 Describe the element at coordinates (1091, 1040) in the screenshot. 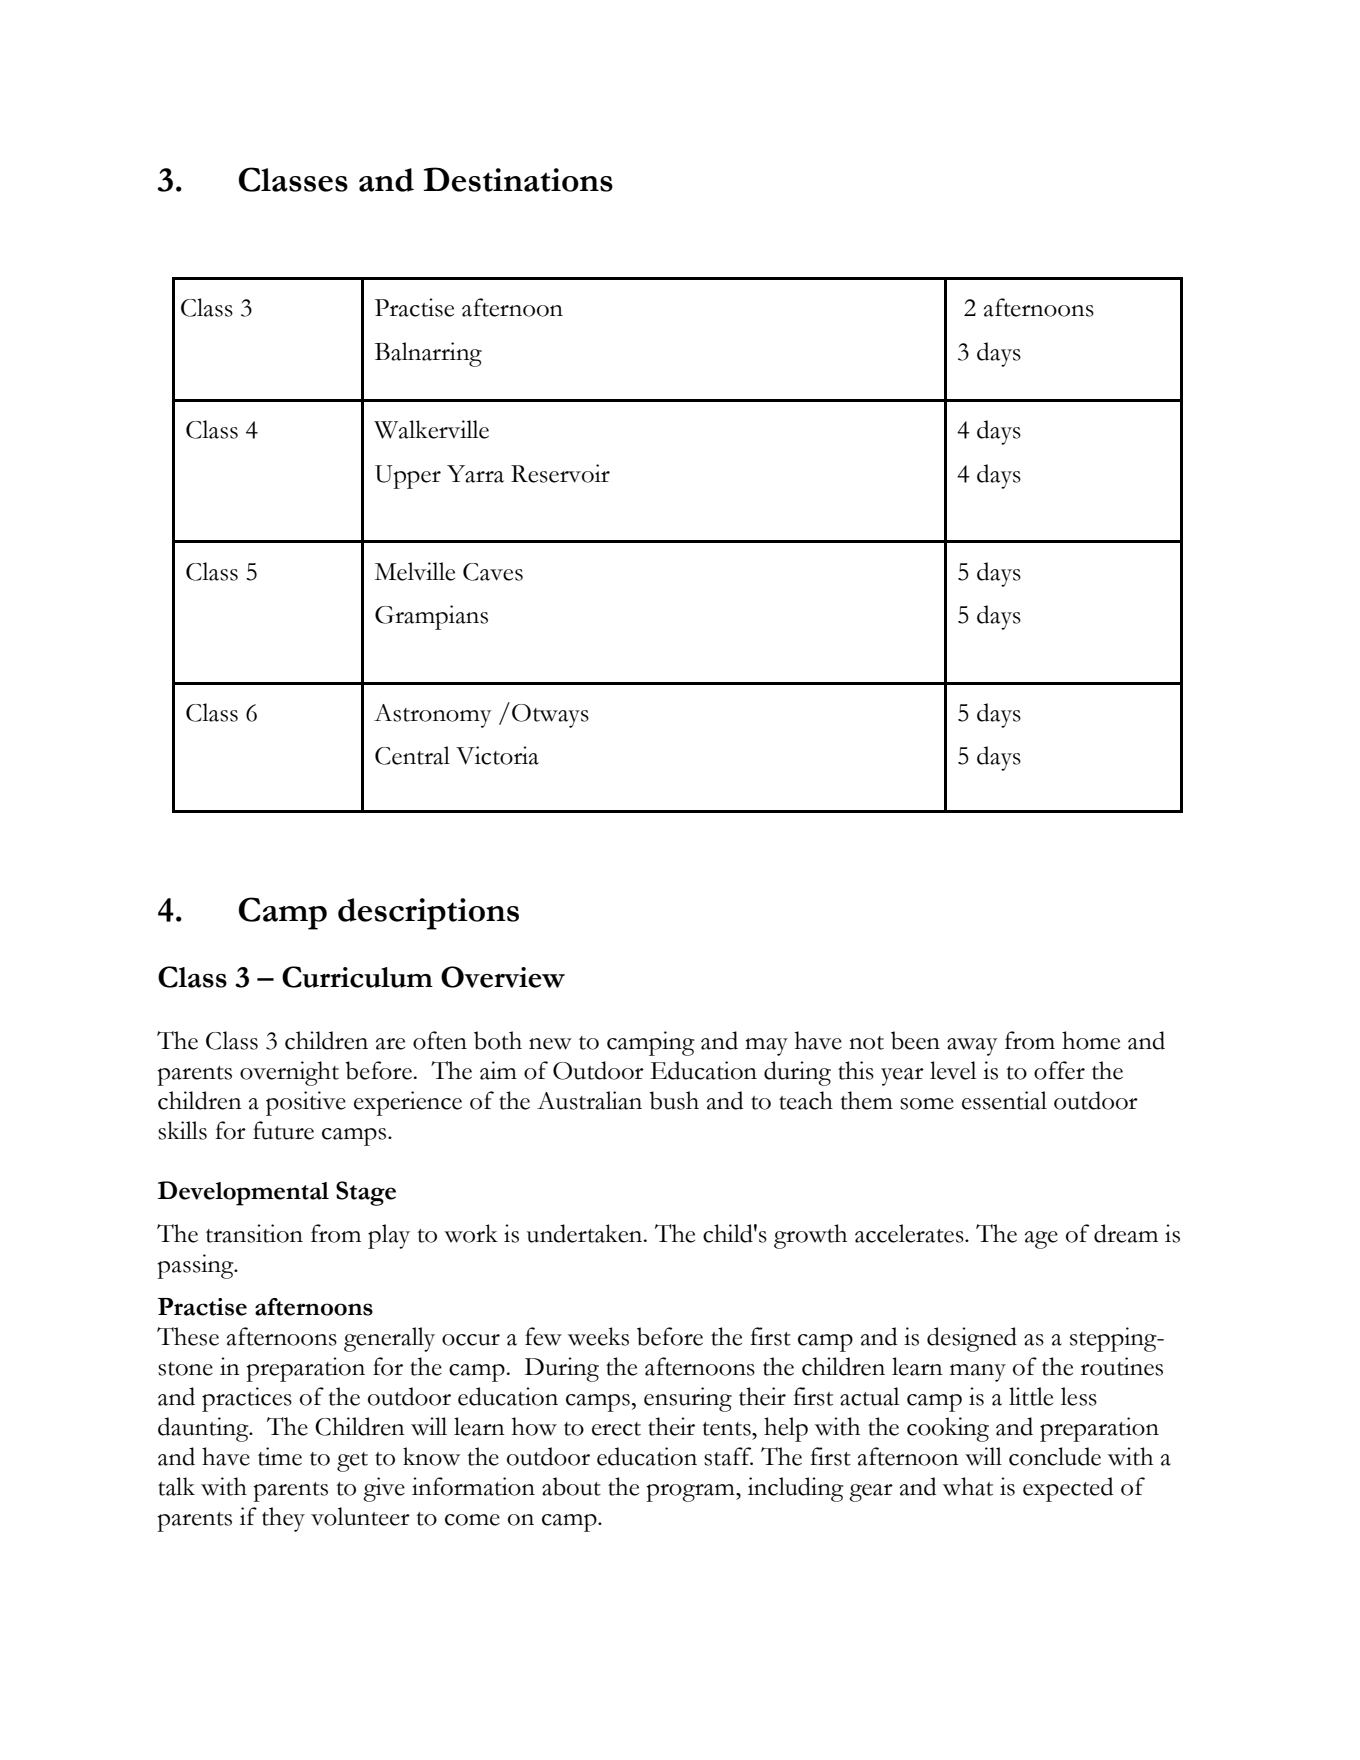

I see `home` at that location.
